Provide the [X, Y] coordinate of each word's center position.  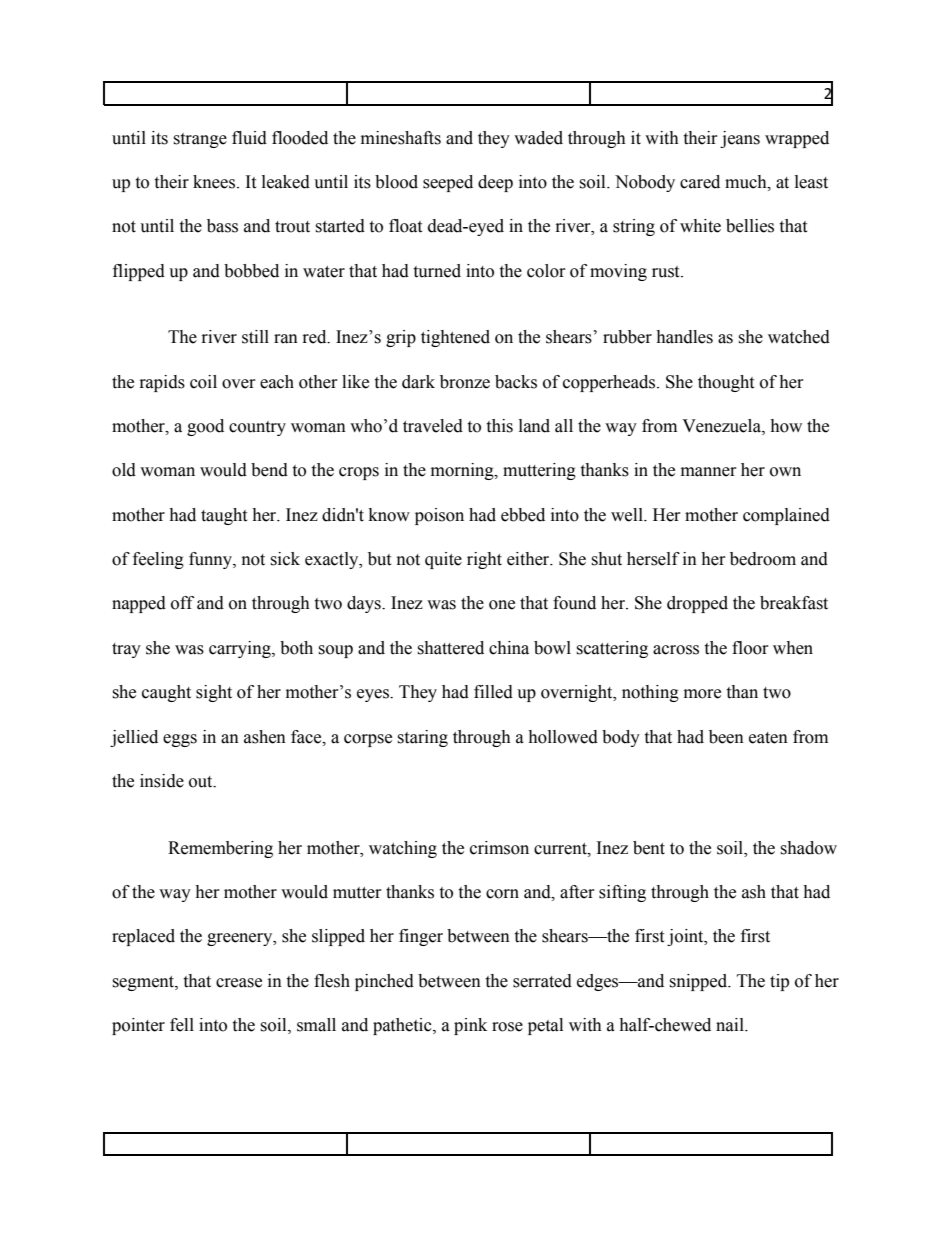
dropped [697, 604]
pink [470, 1026]
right [484, 560]
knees [215, 182]
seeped [448, 183]
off [182, 603]
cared [700, 182]
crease [239, 983]
